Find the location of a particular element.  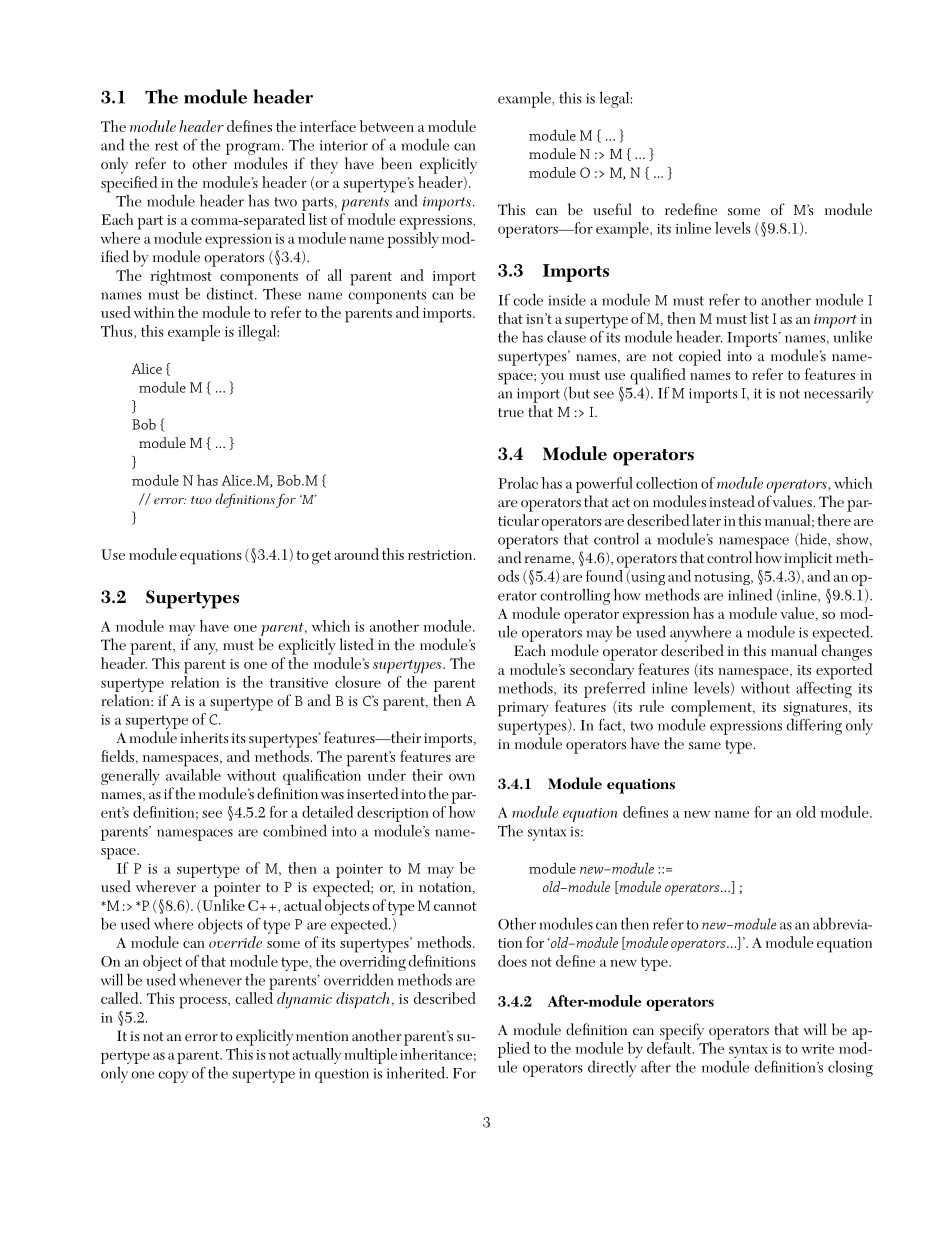

true is located at coordinates (511, 413).
